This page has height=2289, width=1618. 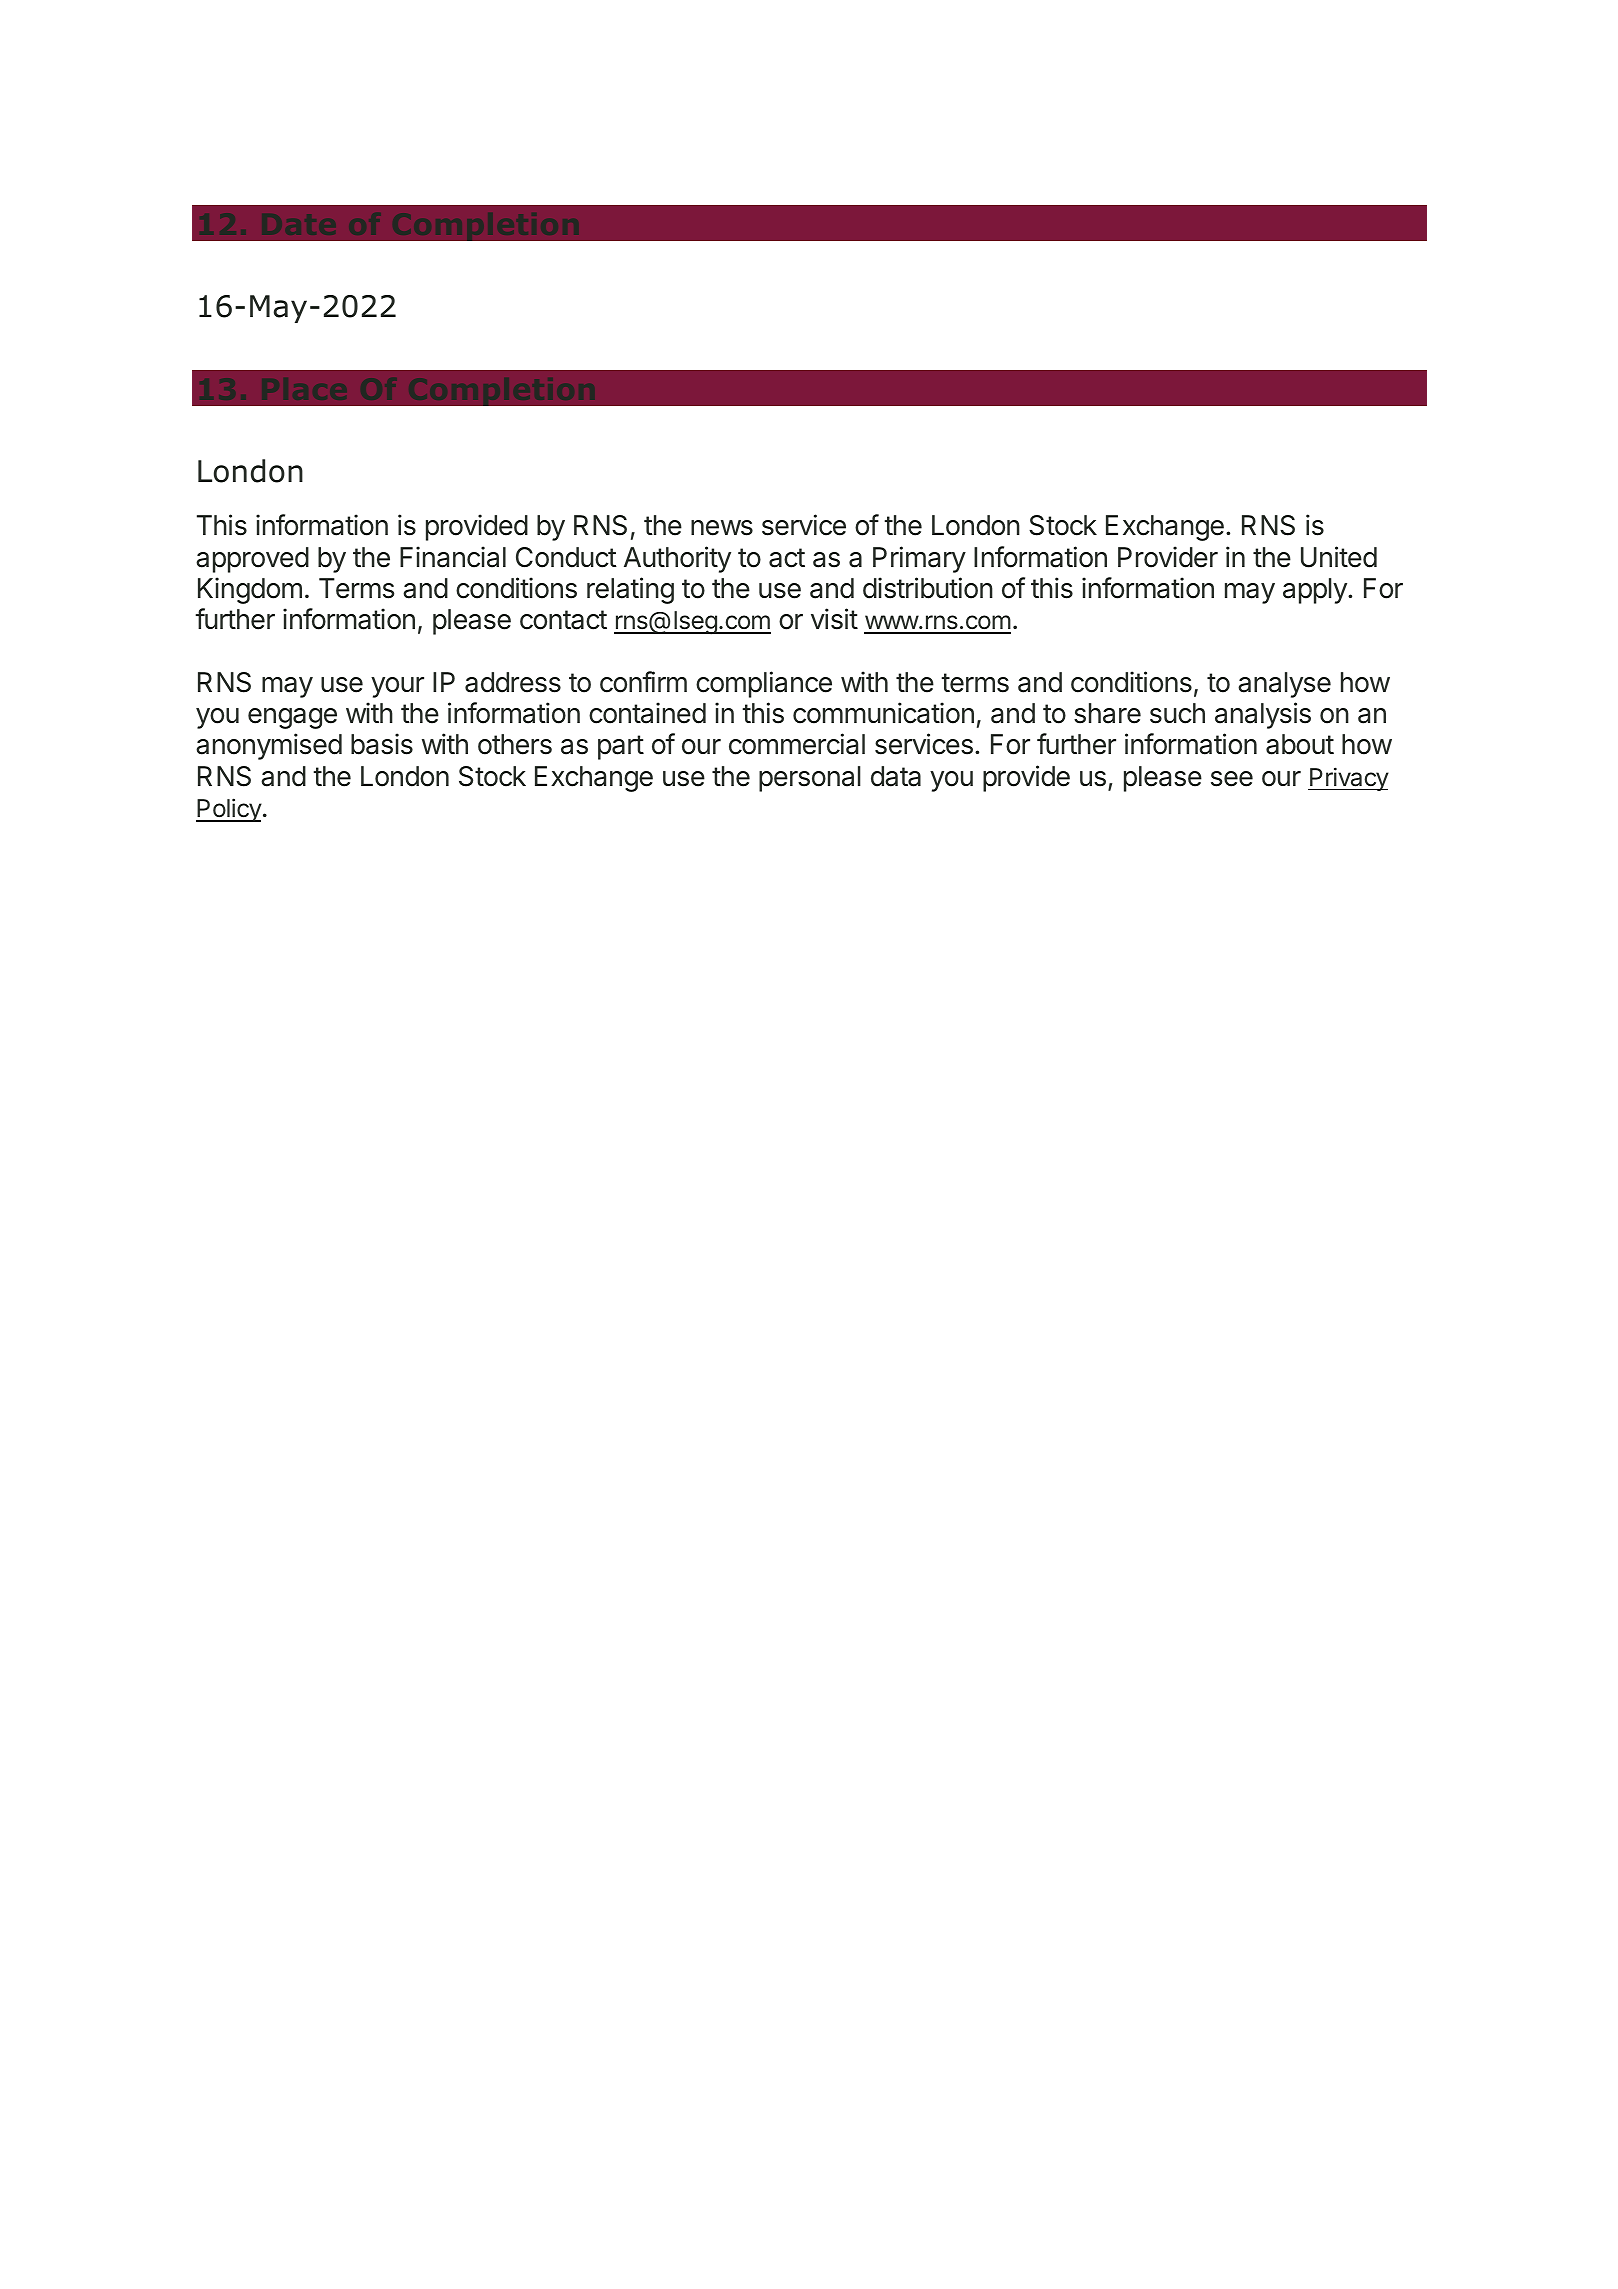 What do you see at coordinates (722, 528) in the page?
I see `news` at bounding box center [722, 528].
